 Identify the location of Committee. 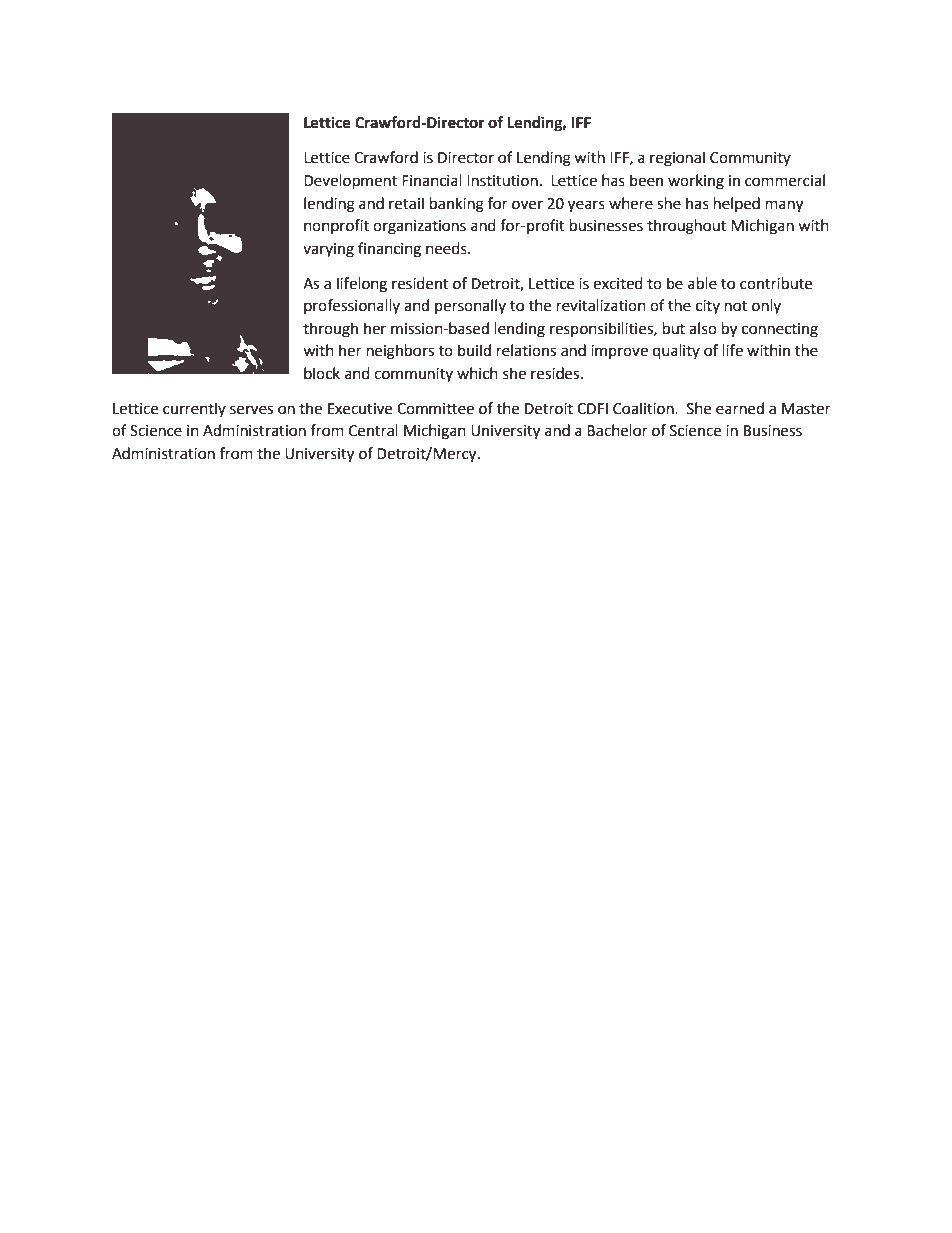
(435, 409).
